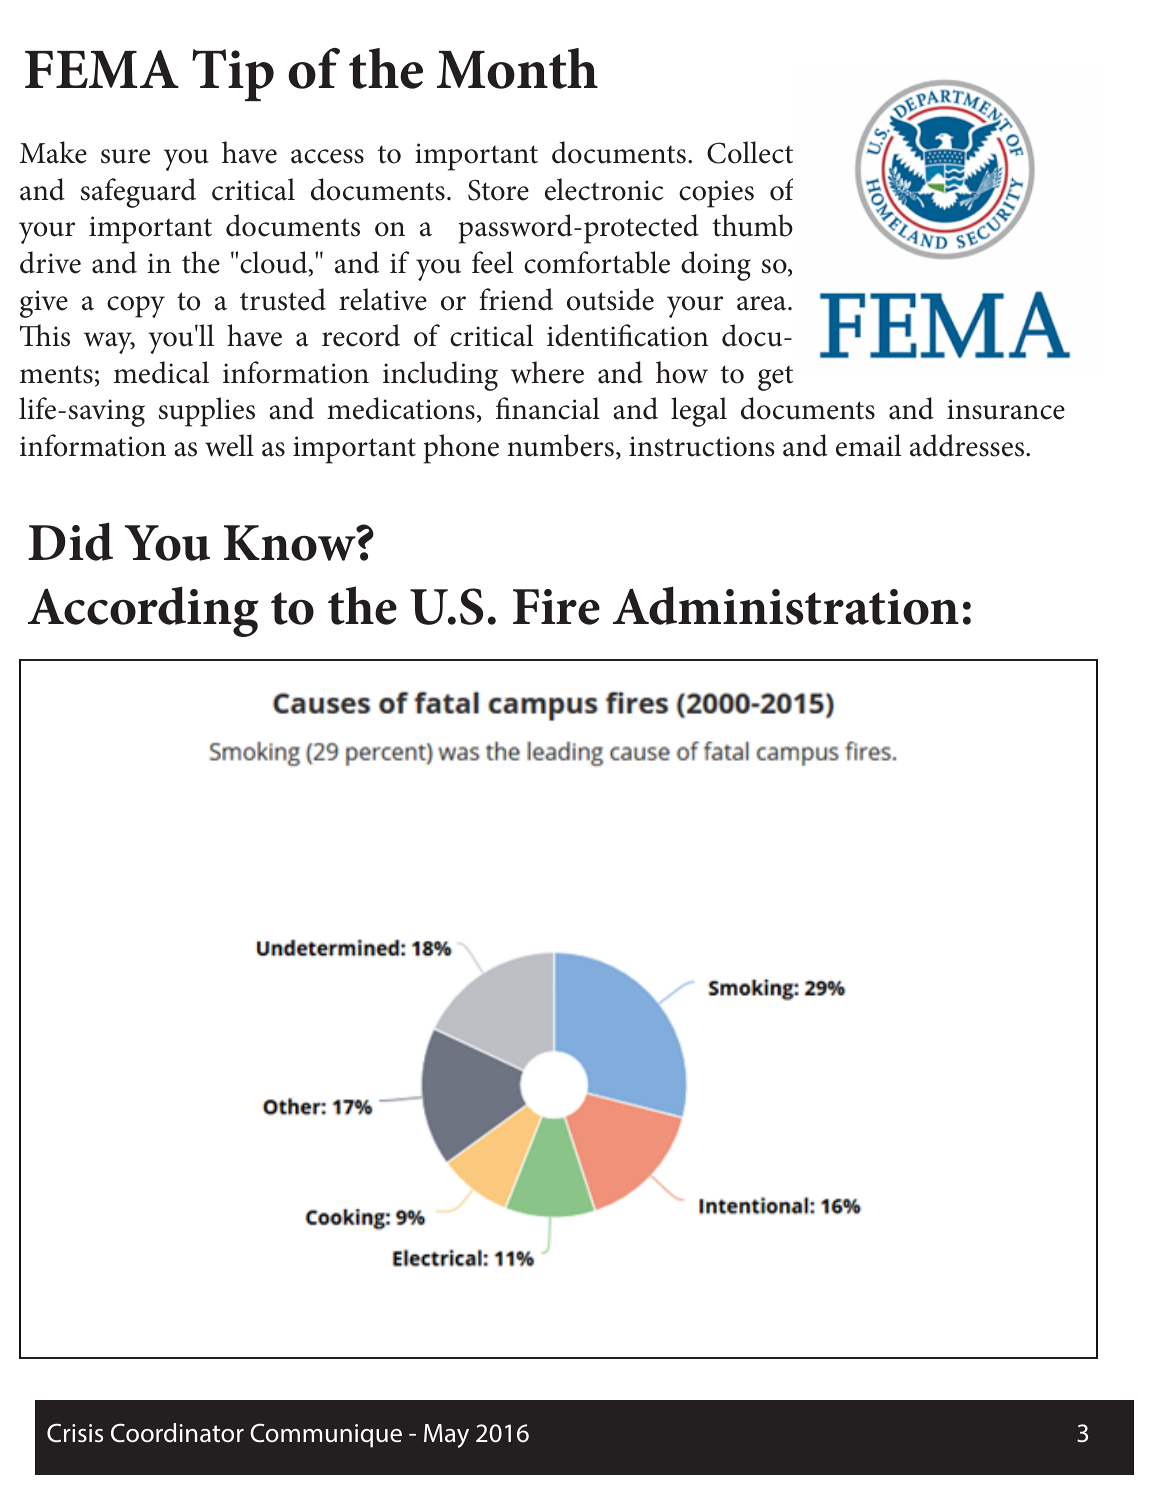  Describe the element at coordinates (177, 1433) in the screenshot. I see `Coordinator` at that location.
